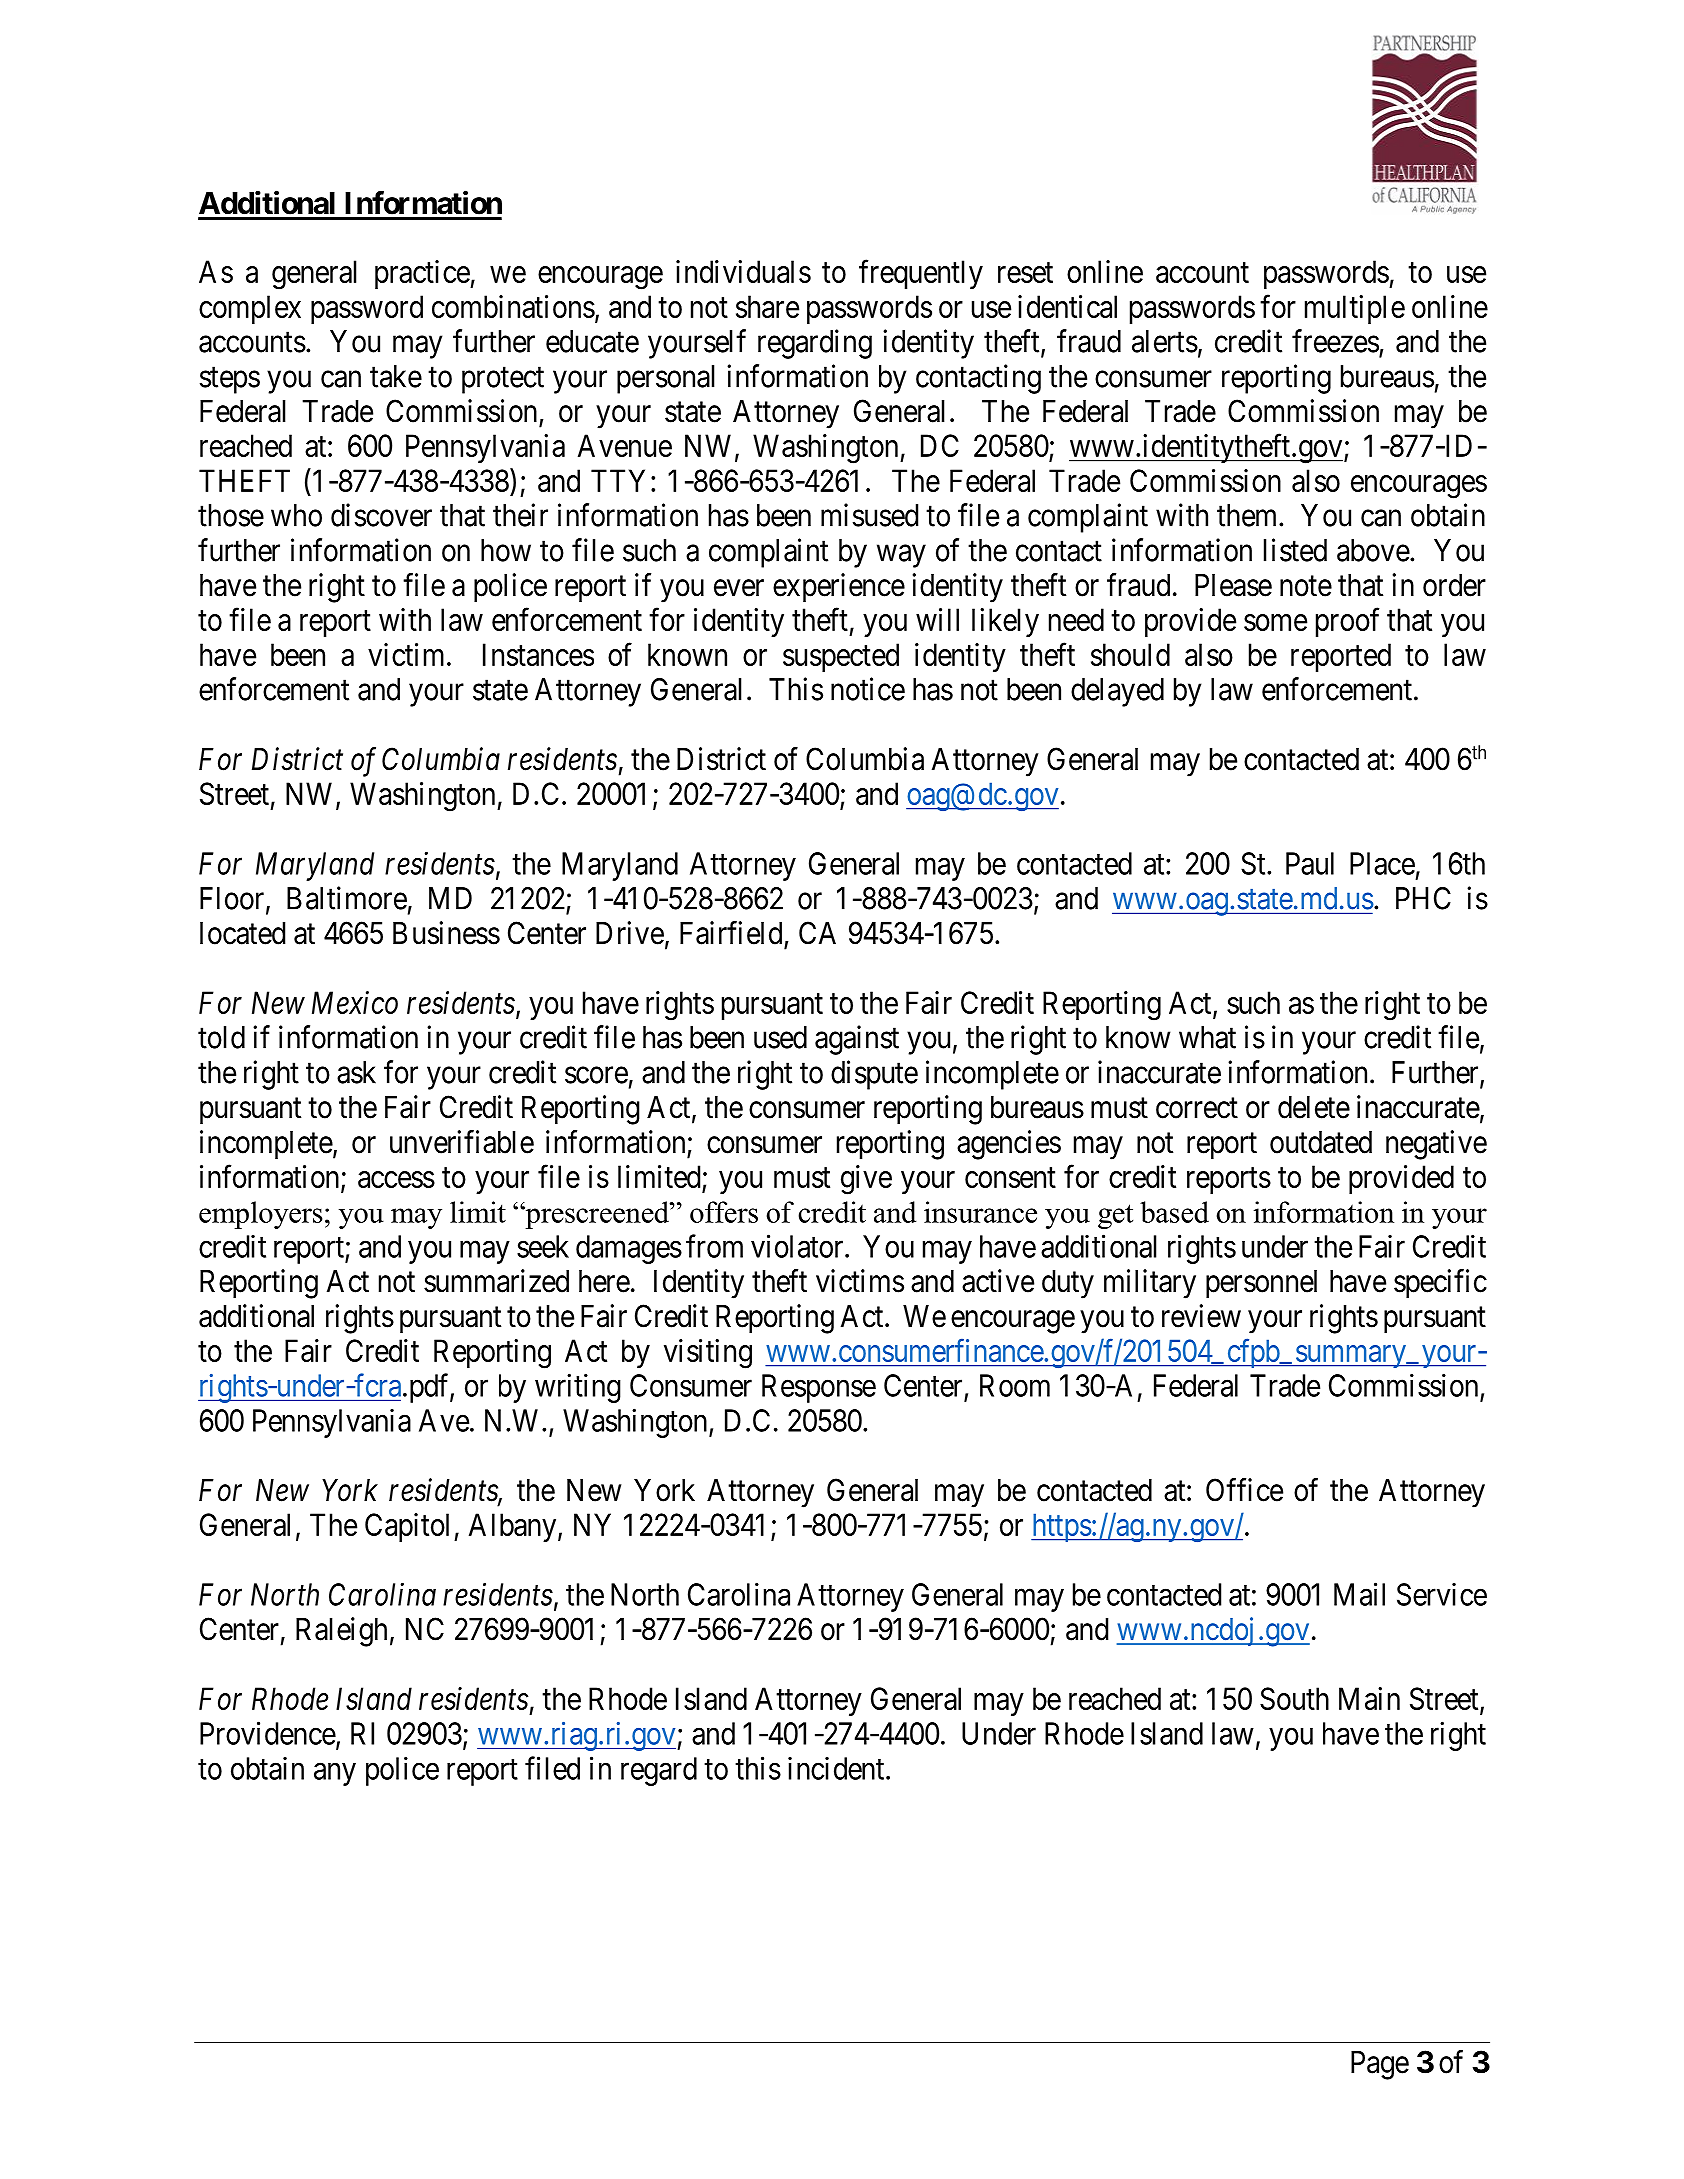 The width and height of the screenshot is (1684, 2179). Describe the element at coordinates (857, 1040) in the screenshot. I see `against` at that location.
